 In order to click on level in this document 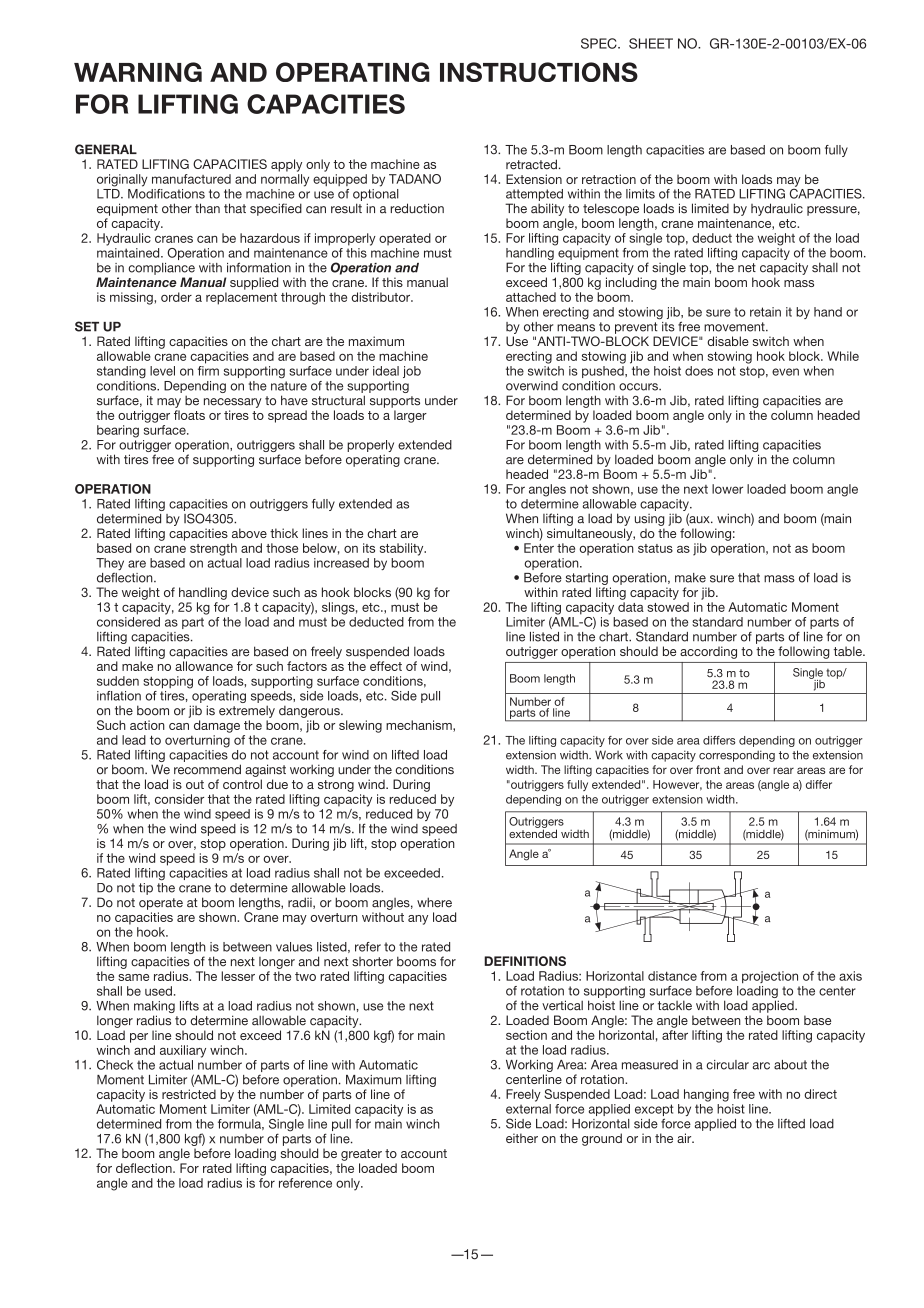, I will do `click(162, 371)`.
